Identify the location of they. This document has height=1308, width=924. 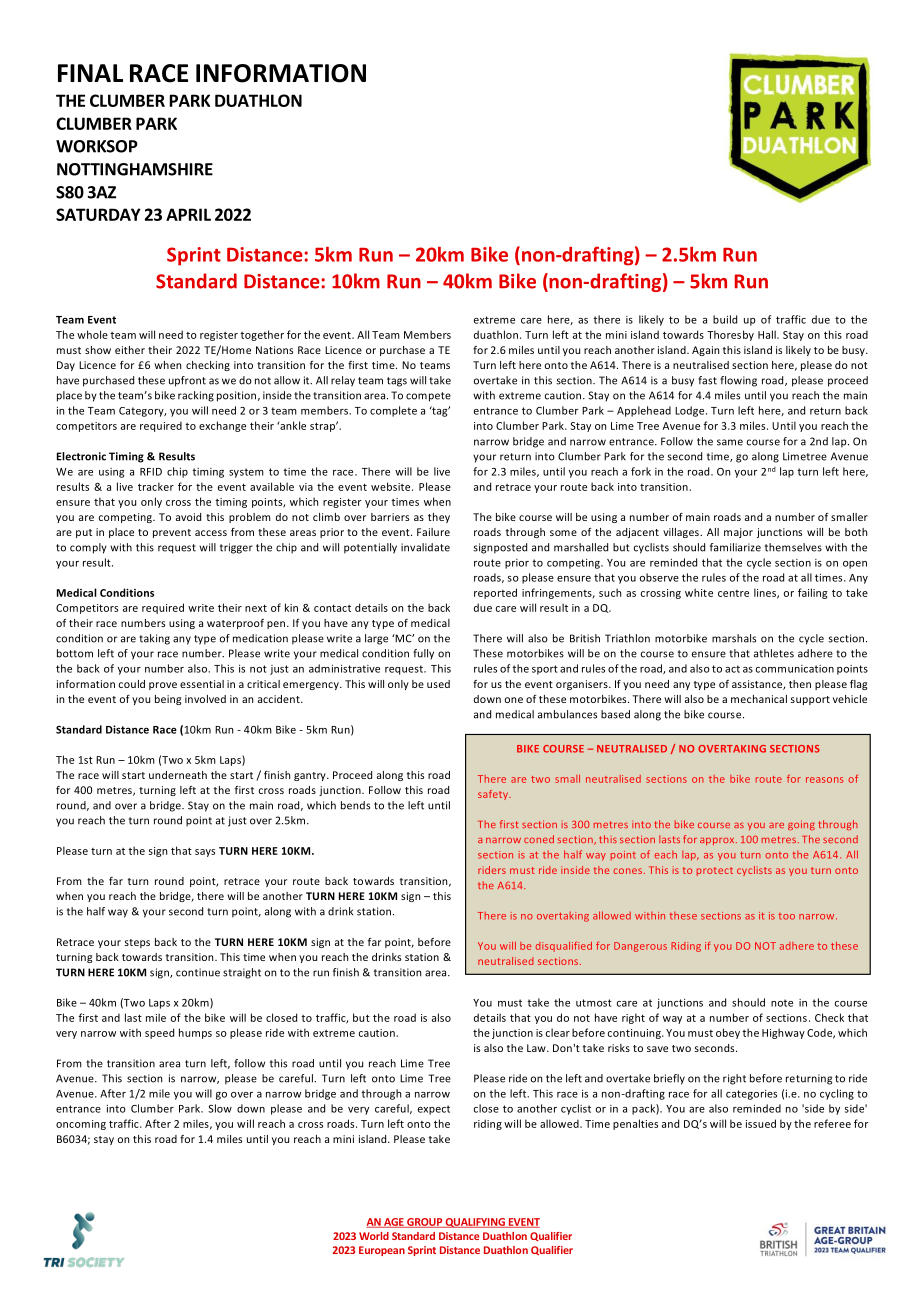
(439, 518).
